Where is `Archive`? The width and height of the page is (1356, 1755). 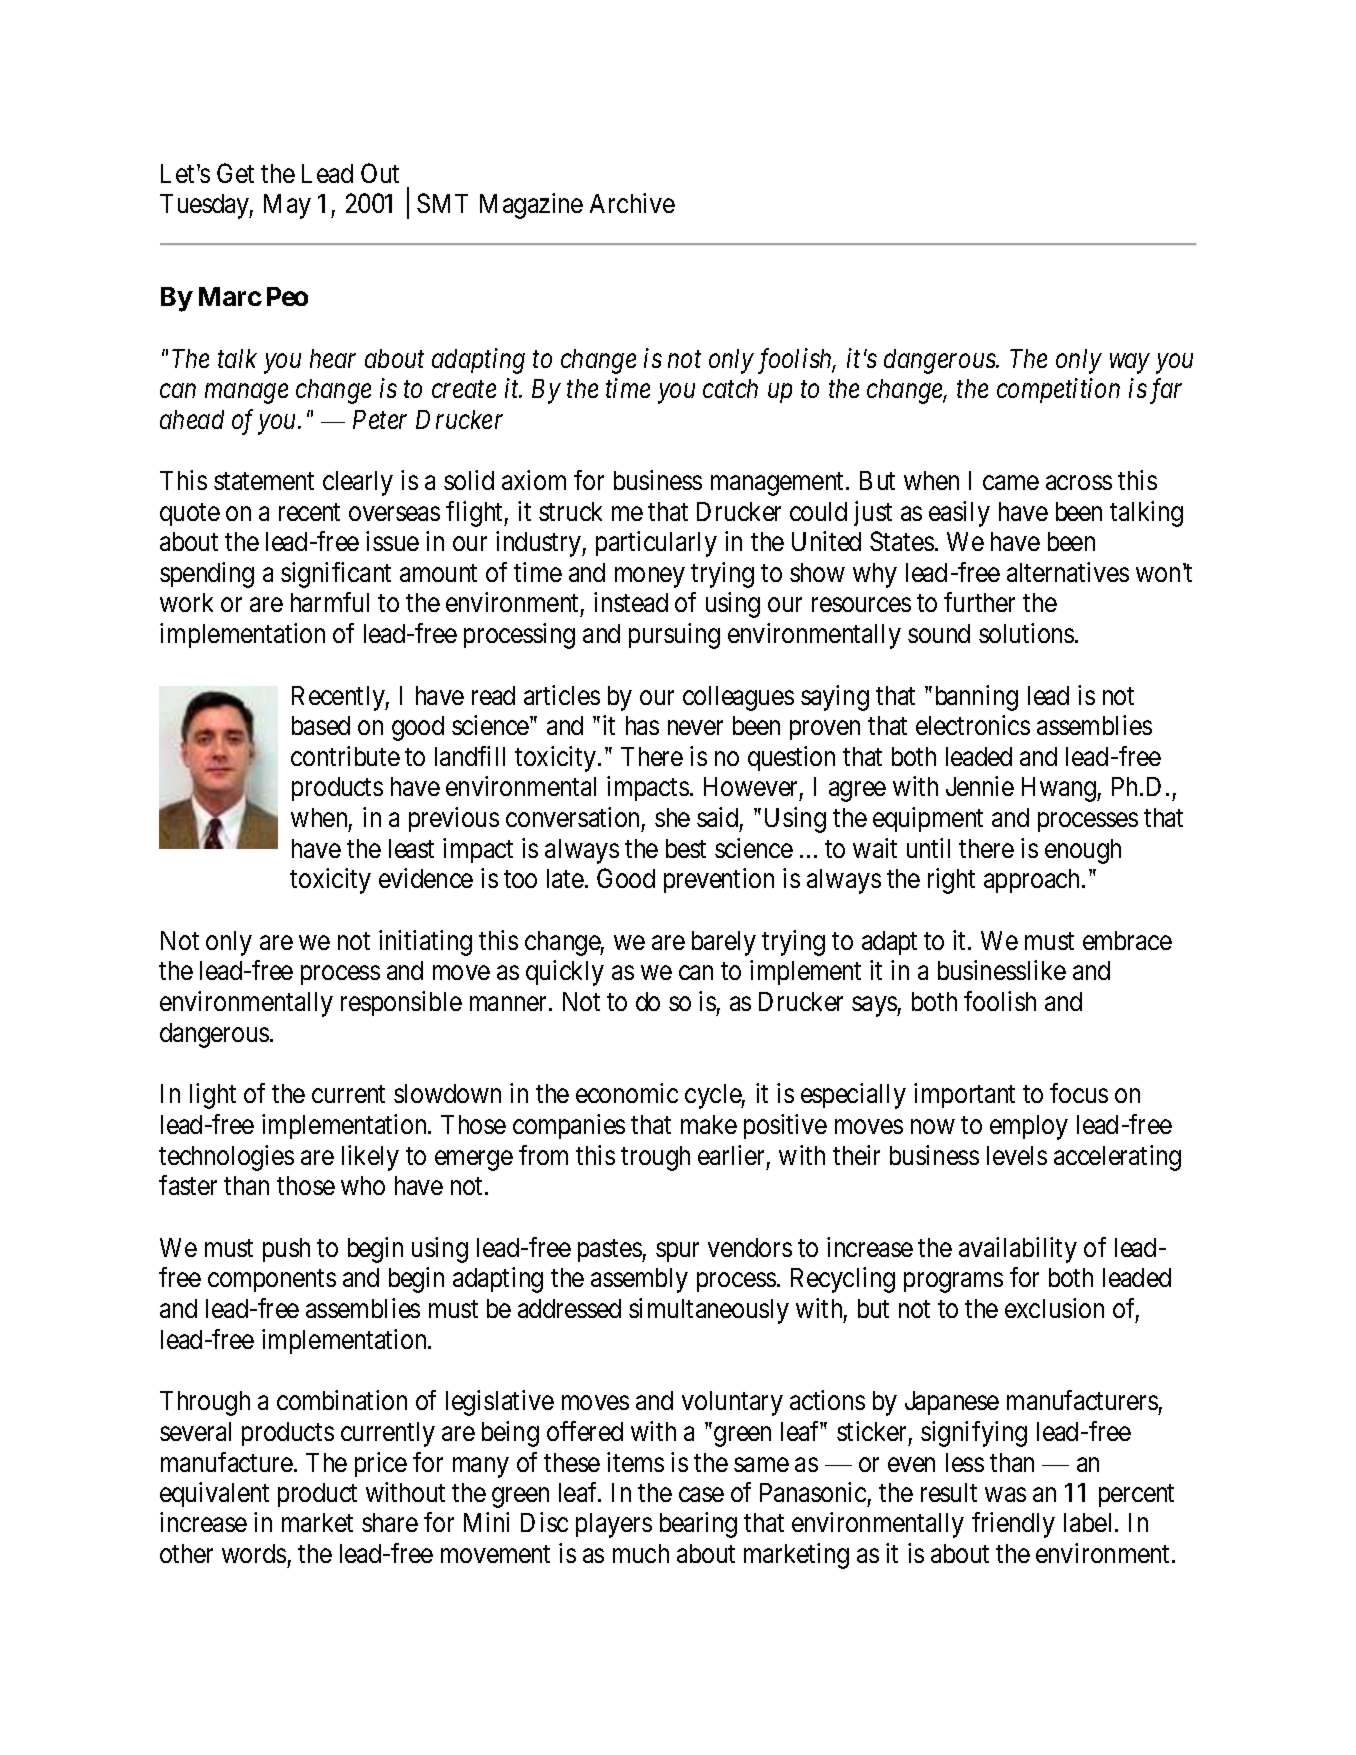
Archive is located at coordinates (632, 203).
